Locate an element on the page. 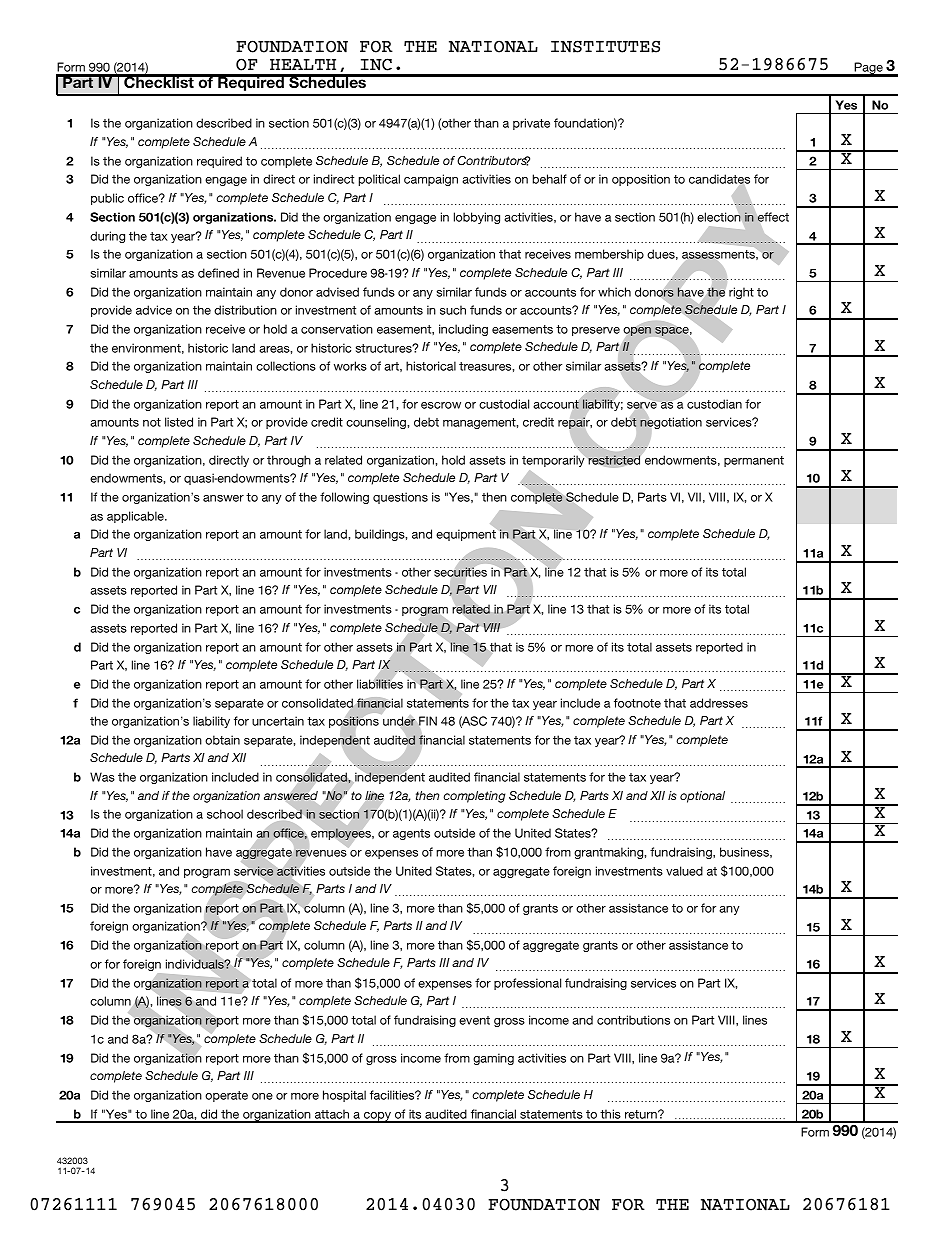 Image resolution: width=952 pixels, height=1233 pixels. applicable is located at coordinates (136, 517).
